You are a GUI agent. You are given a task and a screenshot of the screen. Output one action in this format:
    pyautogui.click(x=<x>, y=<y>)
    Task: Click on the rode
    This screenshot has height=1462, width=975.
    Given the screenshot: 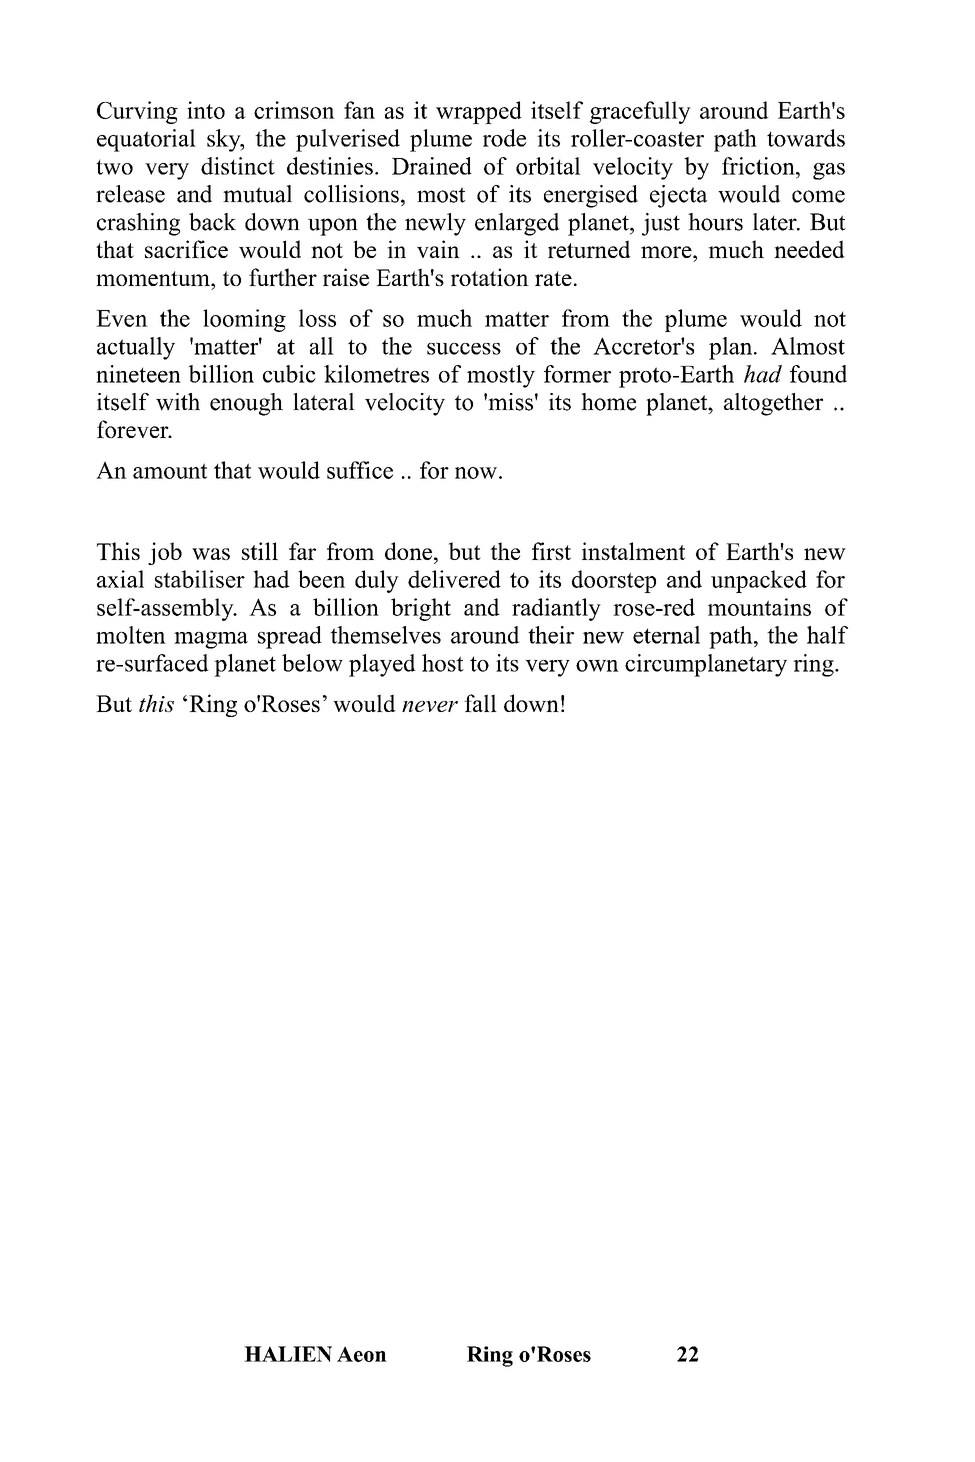 What is the action you would take?
    pyautogui.click(x=504, y=138)
